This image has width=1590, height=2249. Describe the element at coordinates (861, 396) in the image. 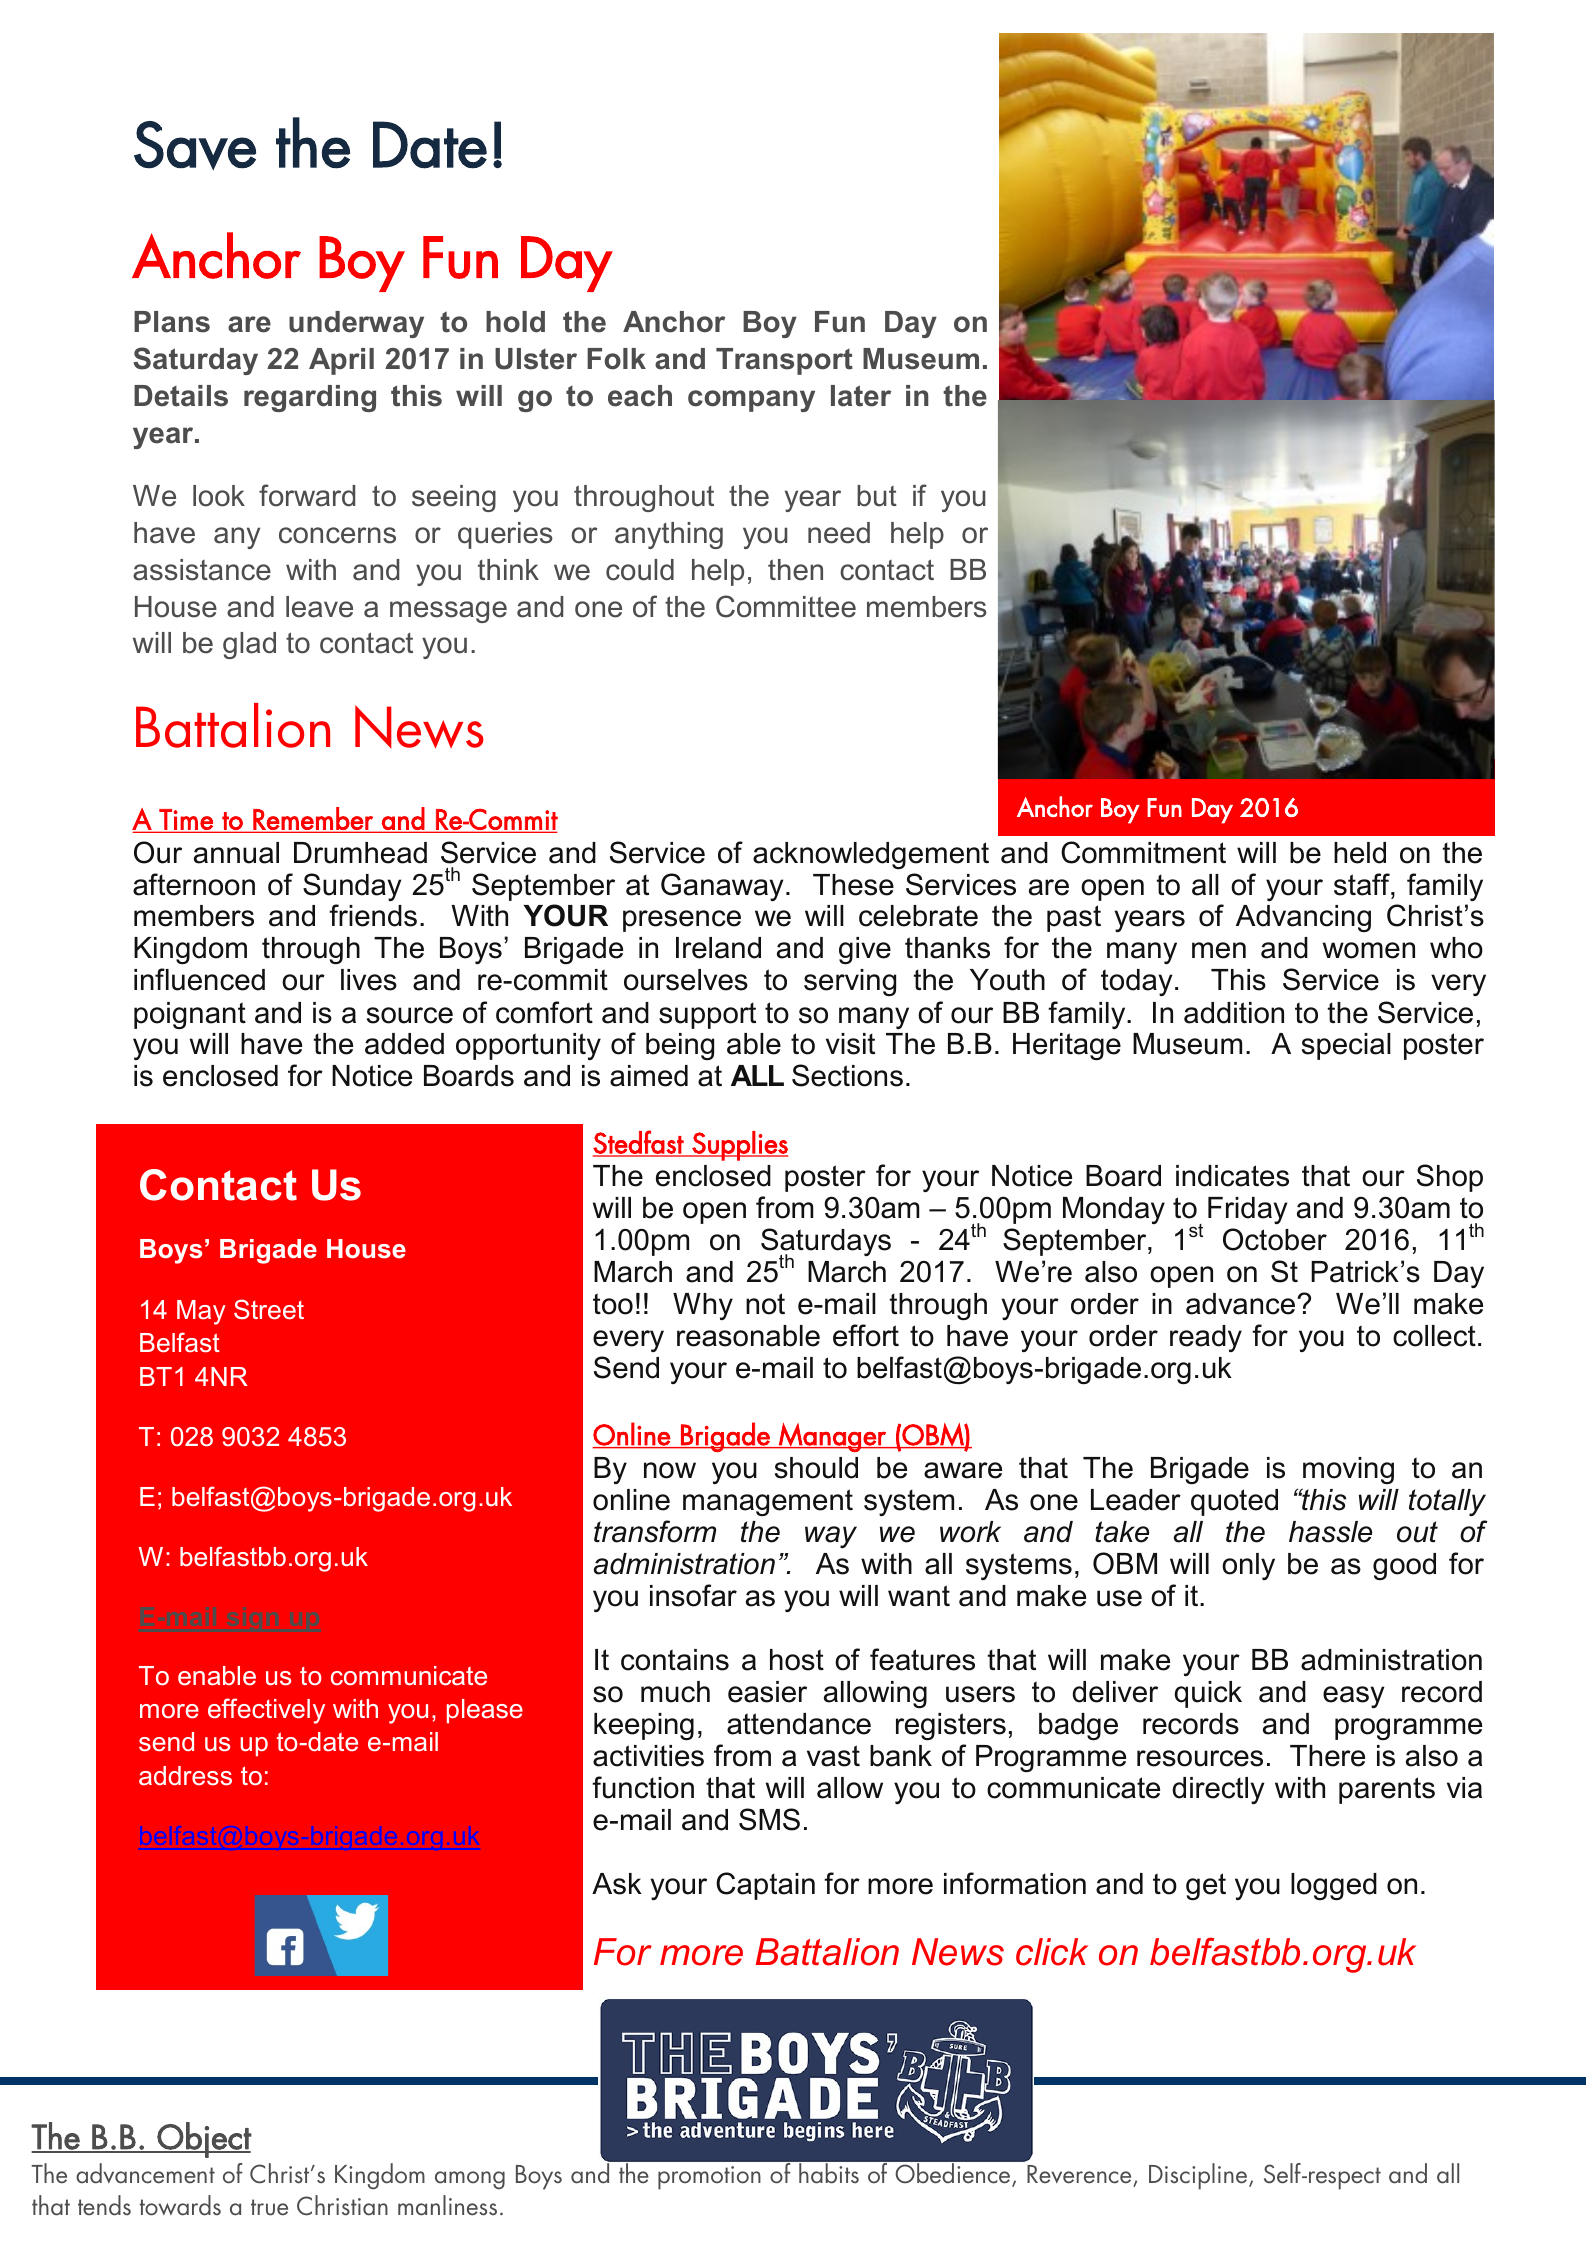

I see `later` at that location.
